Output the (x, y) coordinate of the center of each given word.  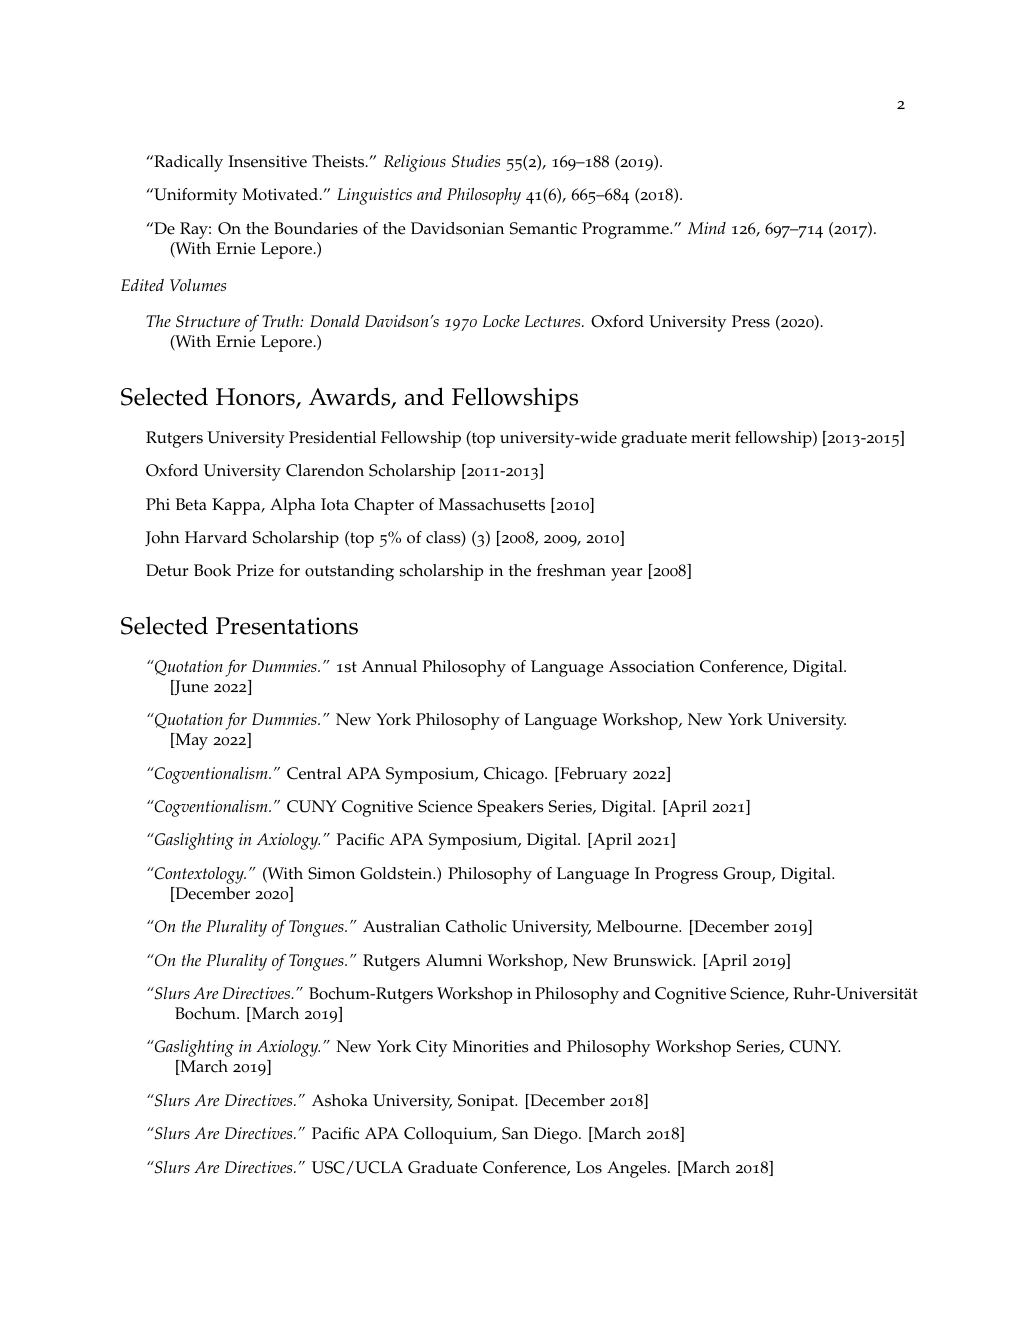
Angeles (638, 1169)
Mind (707, 228)
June (190, 687)
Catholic (476, 926)
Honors (256, 398)
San (515, 1133)
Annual (389, 666)
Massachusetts (492, 504)
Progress (686, 875)
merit (711, 437)
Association (652, 666)
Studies (476, 161)
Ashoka (340, 1100)
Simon (331, 873)
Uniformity (194, 196)
